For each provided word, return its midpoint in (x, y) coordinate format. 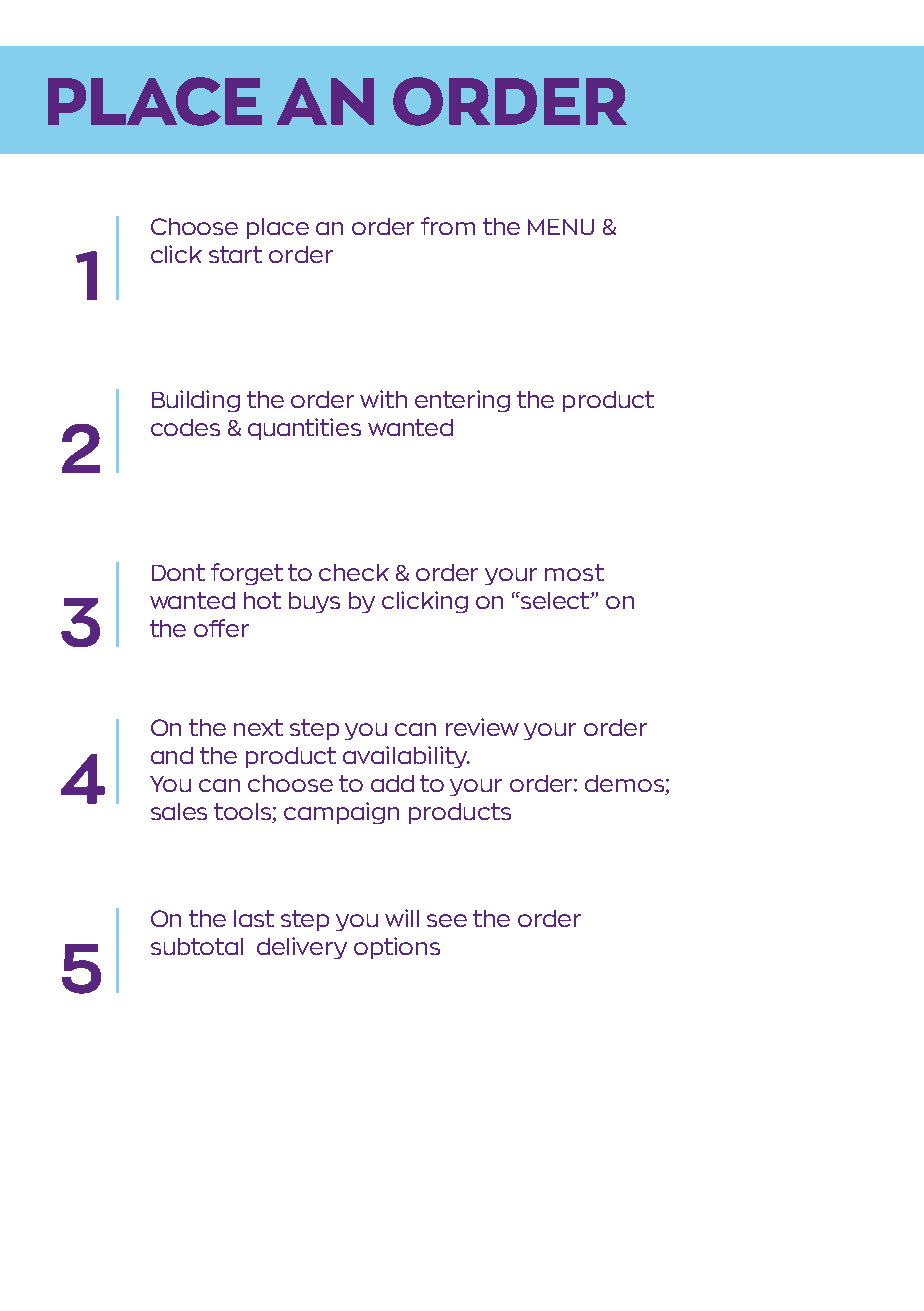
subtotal (197, 946)
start (235, 254)
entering (462, 401)
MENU (561, 227)
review (482, 727)
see (447, 920)
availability (406, 757)
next (258, 727)
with (383, 399)
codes (185, 427)
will (402, 918)
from (448, 226)
